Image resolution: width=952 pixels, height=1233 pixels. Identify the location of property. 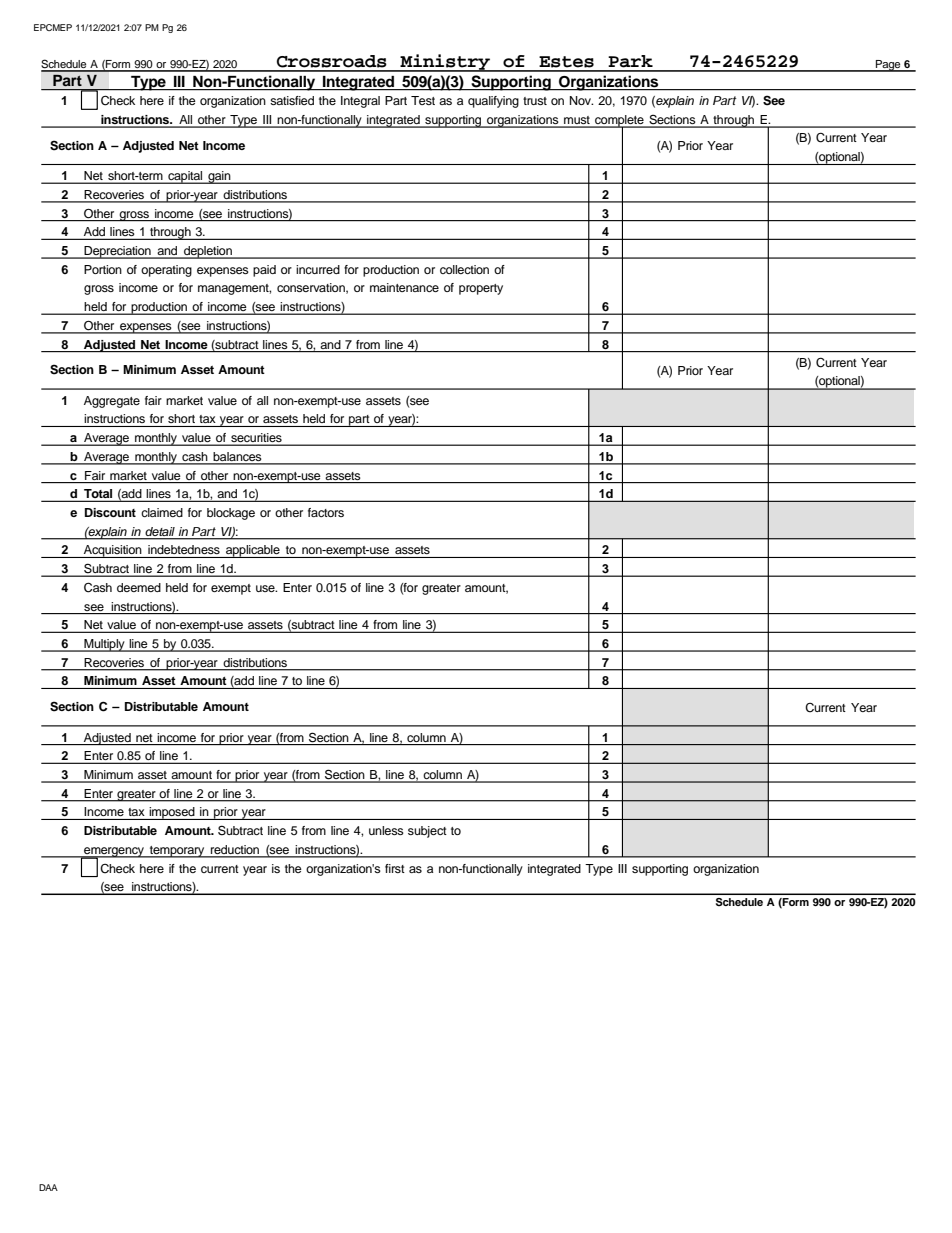
(481, 289).
